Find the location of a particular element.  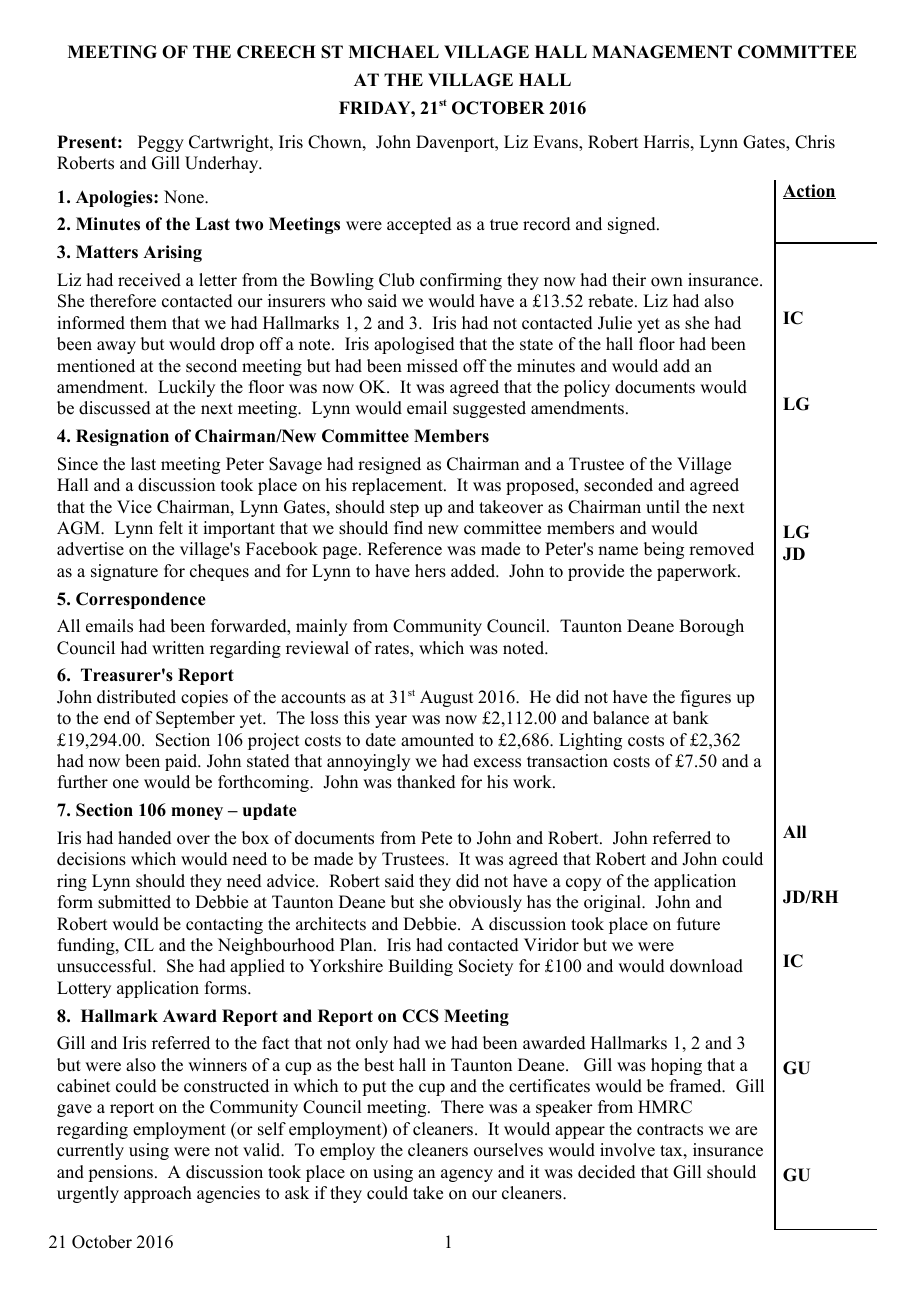

rates is located at coordinates (393, 649).
